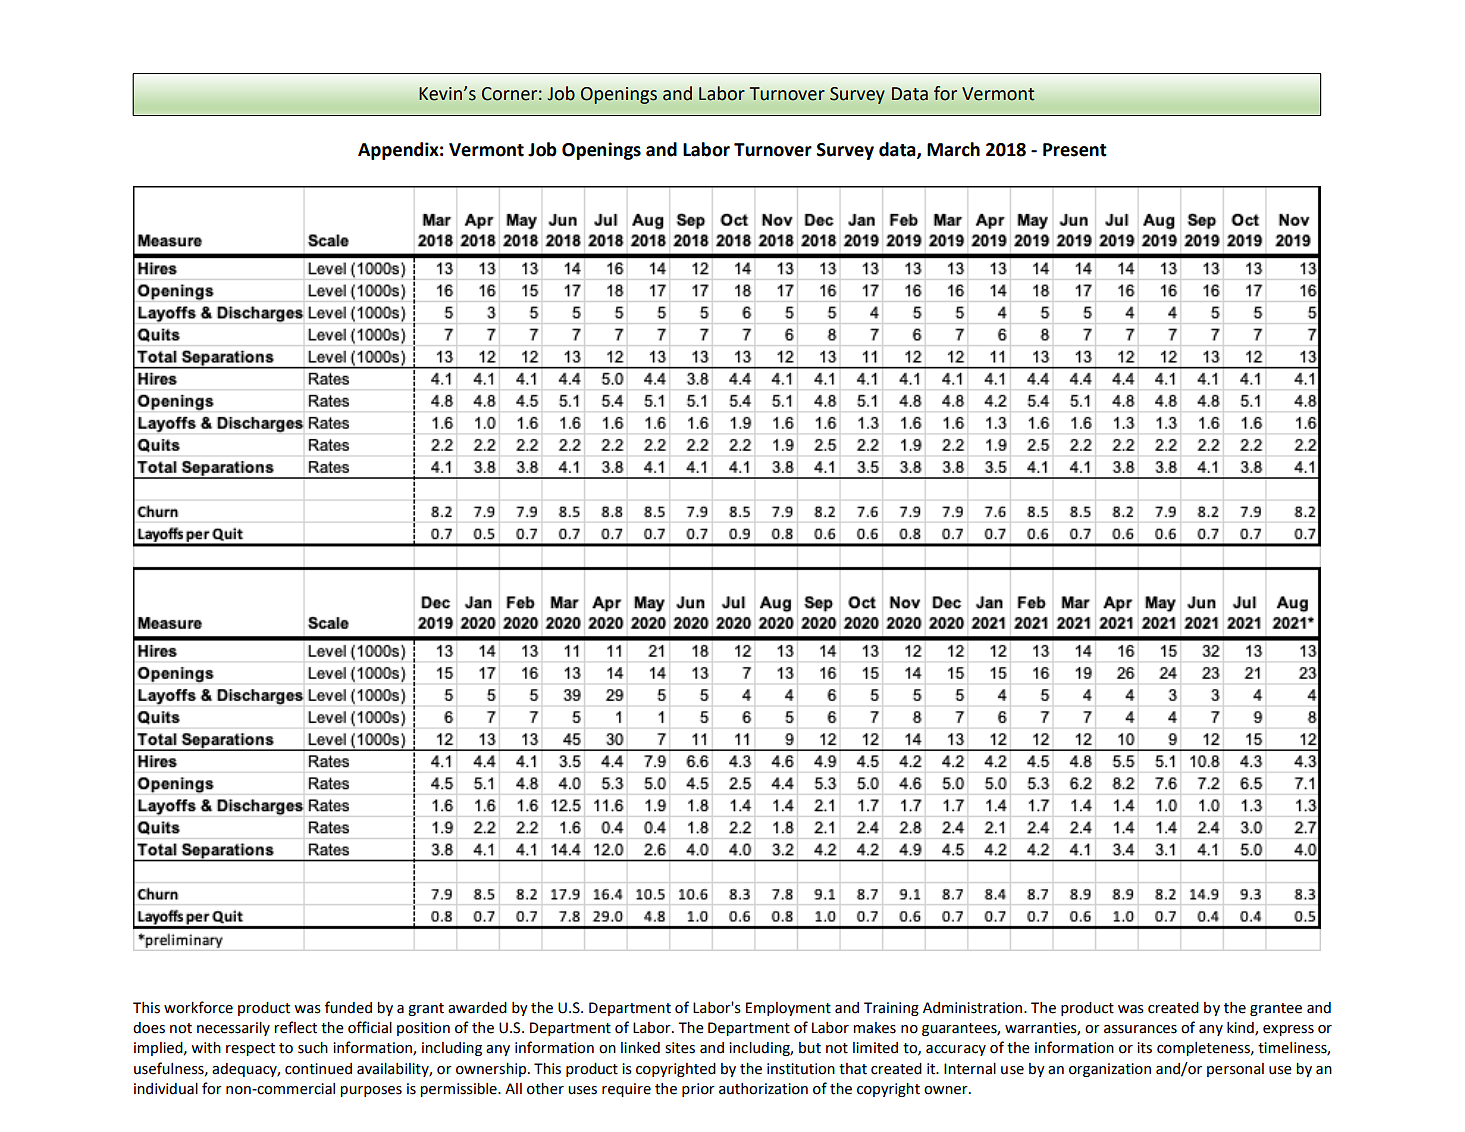  Describe the element at coordinates (680, 1048) in the image. I see `sites` at that location.
